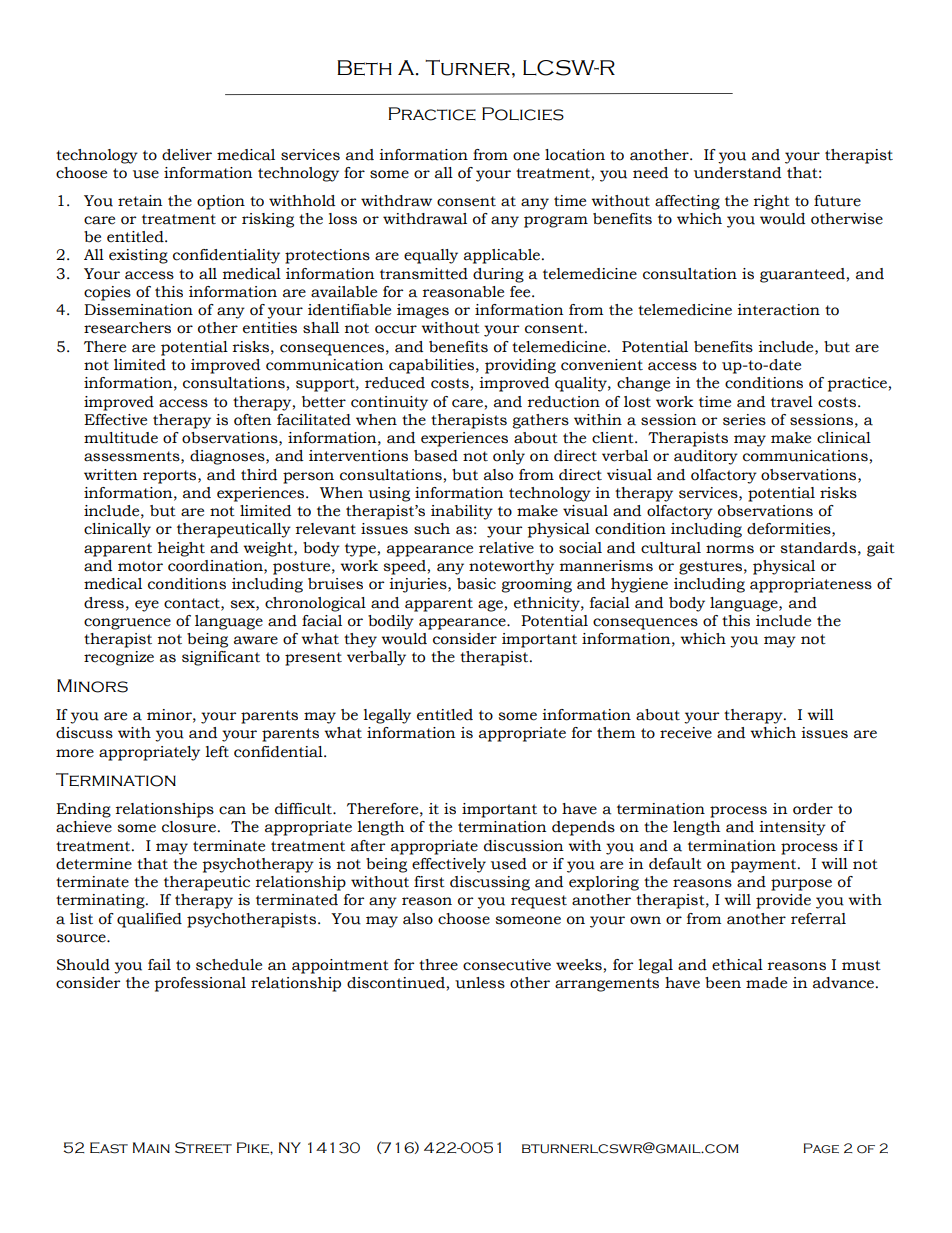 This page has height=1233, width=952. What do you see at coordinates (151, 1147) in the page?
I see `Main` at bounding box center [151, 1147].
